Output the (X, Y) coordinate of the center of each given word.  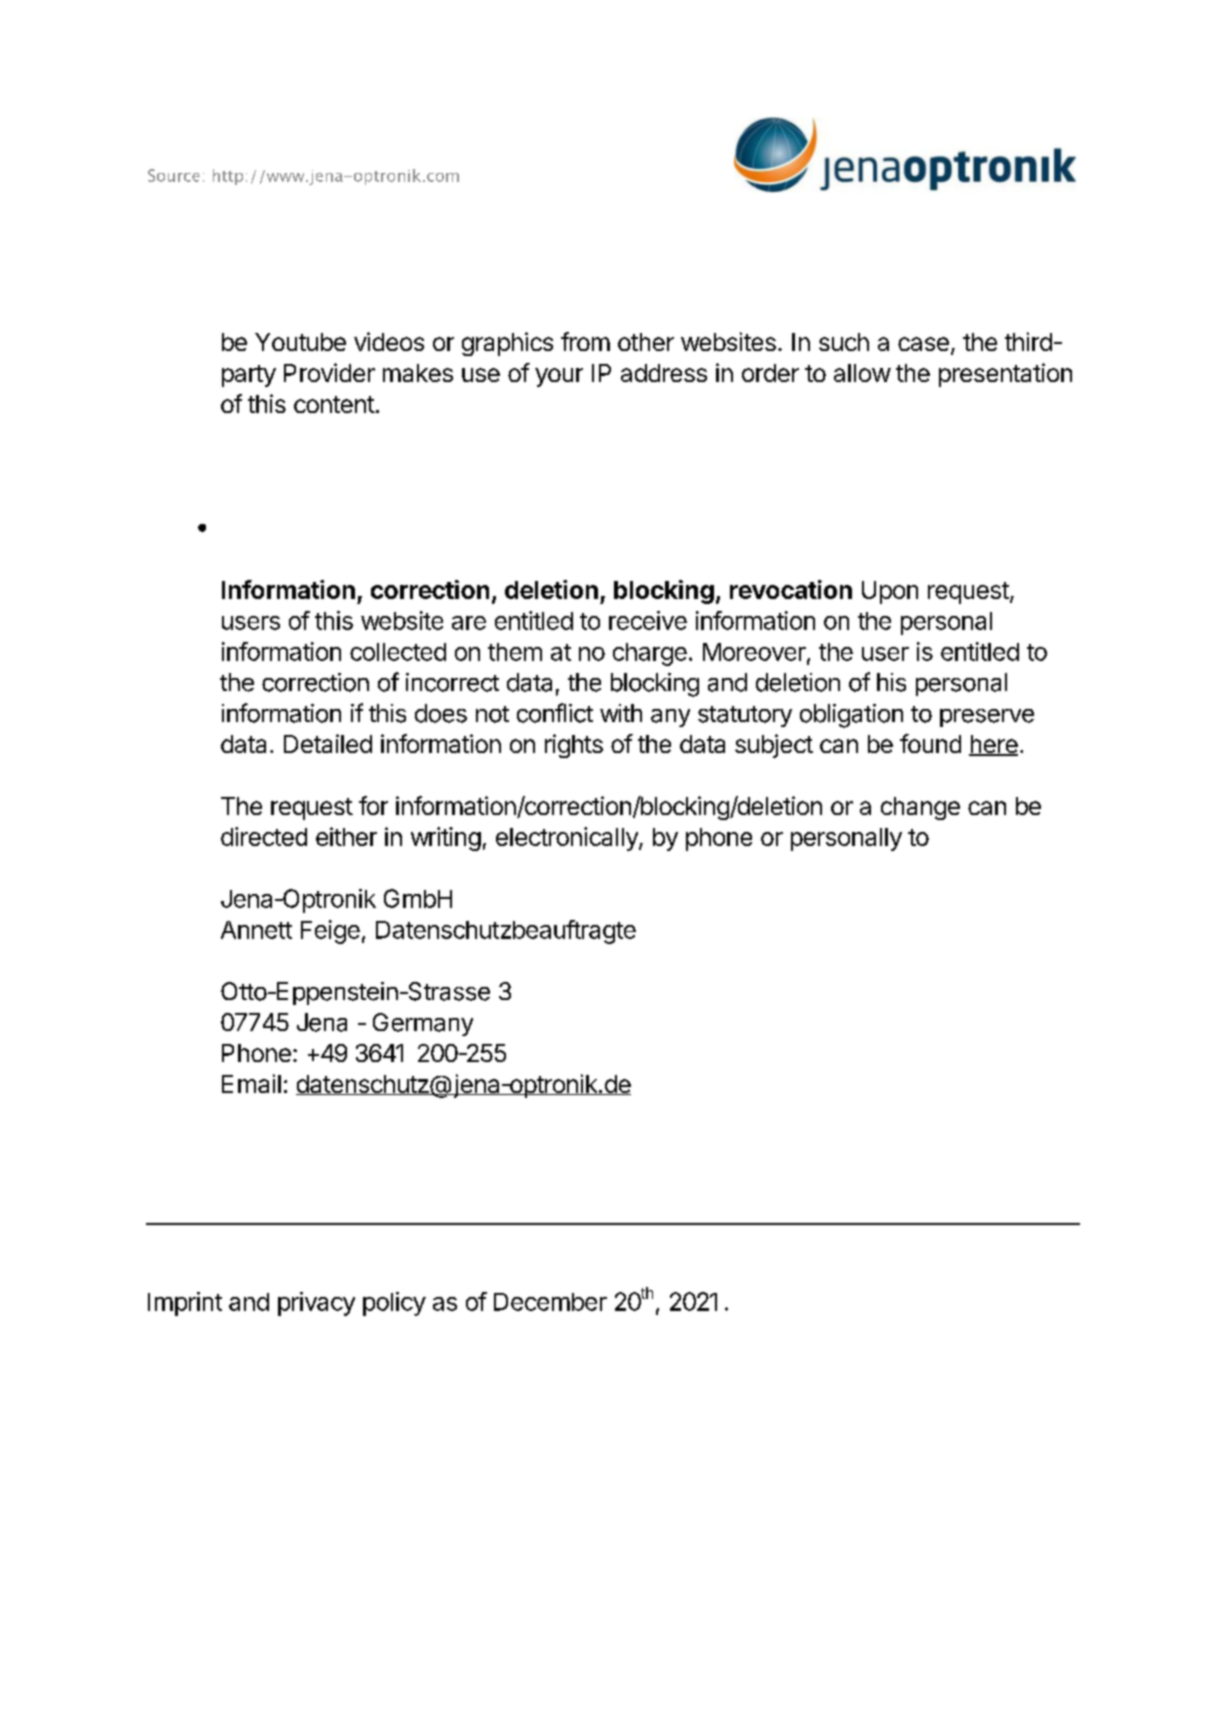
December (550, 1302)
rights (574, 746)
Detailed (328, 743)
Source (174, 175)
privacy (316, 1304)
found (930, 743)
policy (394, 1304)
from (585, 341)
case (923, 344)
